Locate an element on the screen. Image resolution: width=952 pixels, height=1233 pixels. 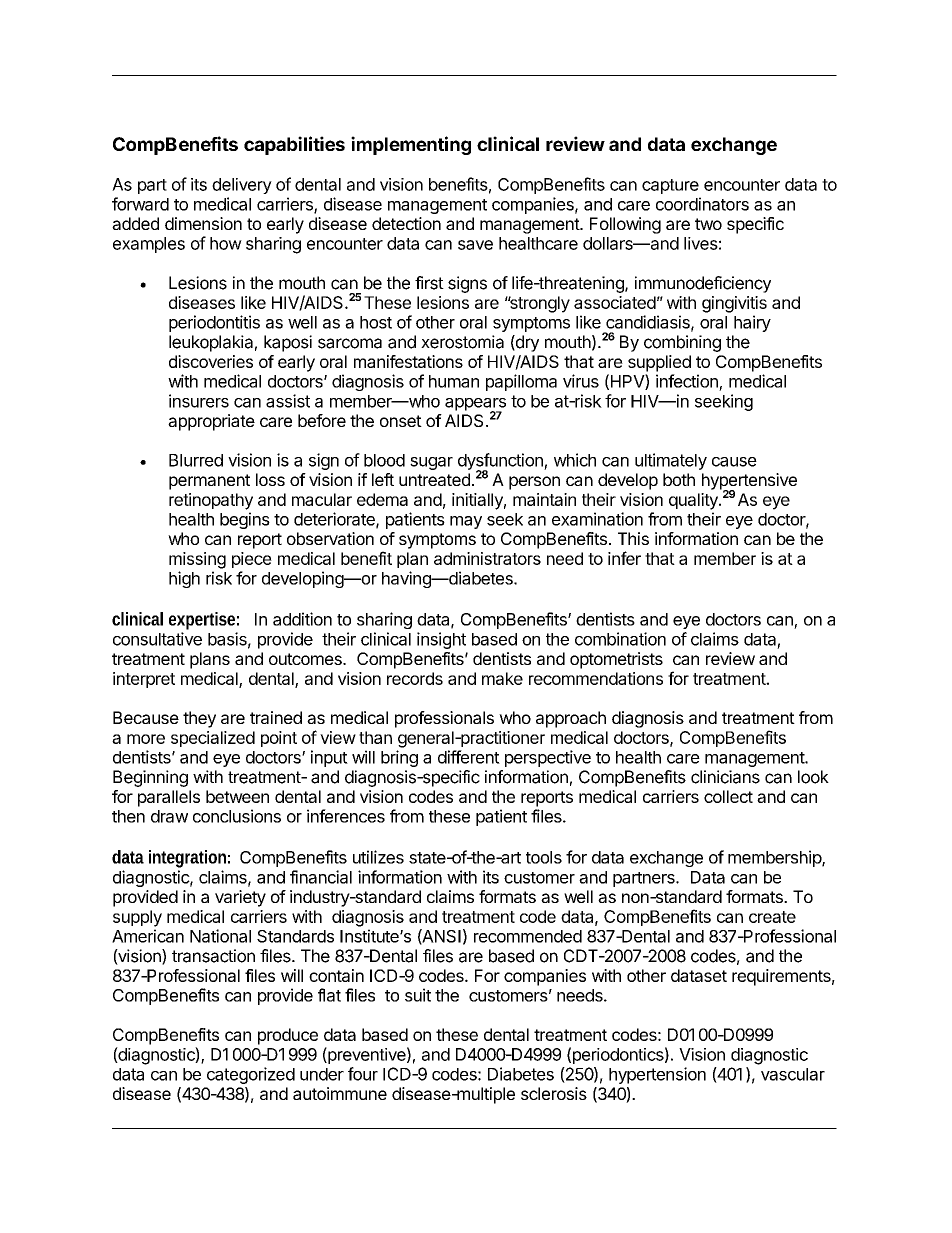
tools is located at coordinates (544, 857).
